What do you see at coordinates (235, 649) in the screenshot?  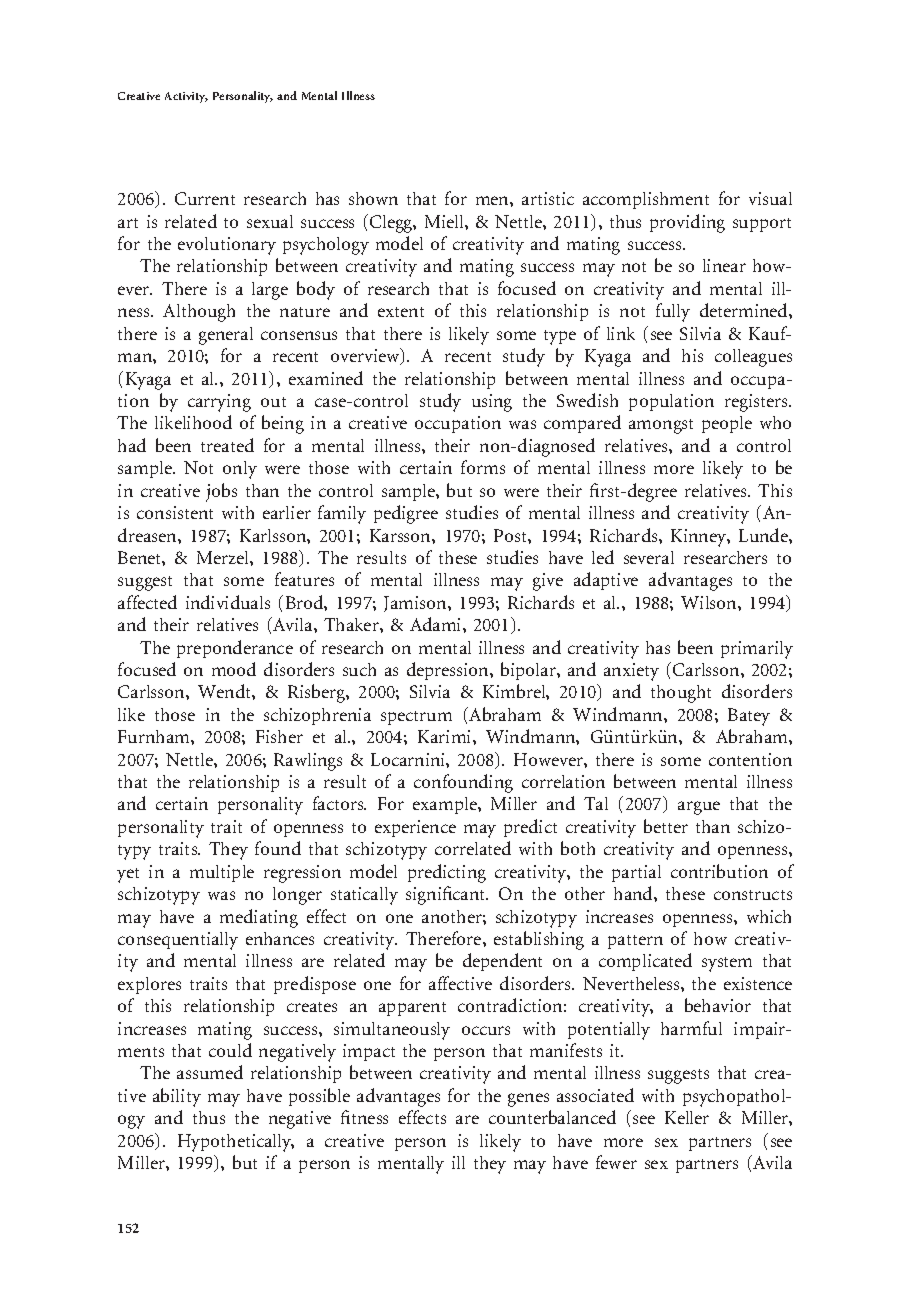 I see `preponderance` at bounding box center [235, 649].
